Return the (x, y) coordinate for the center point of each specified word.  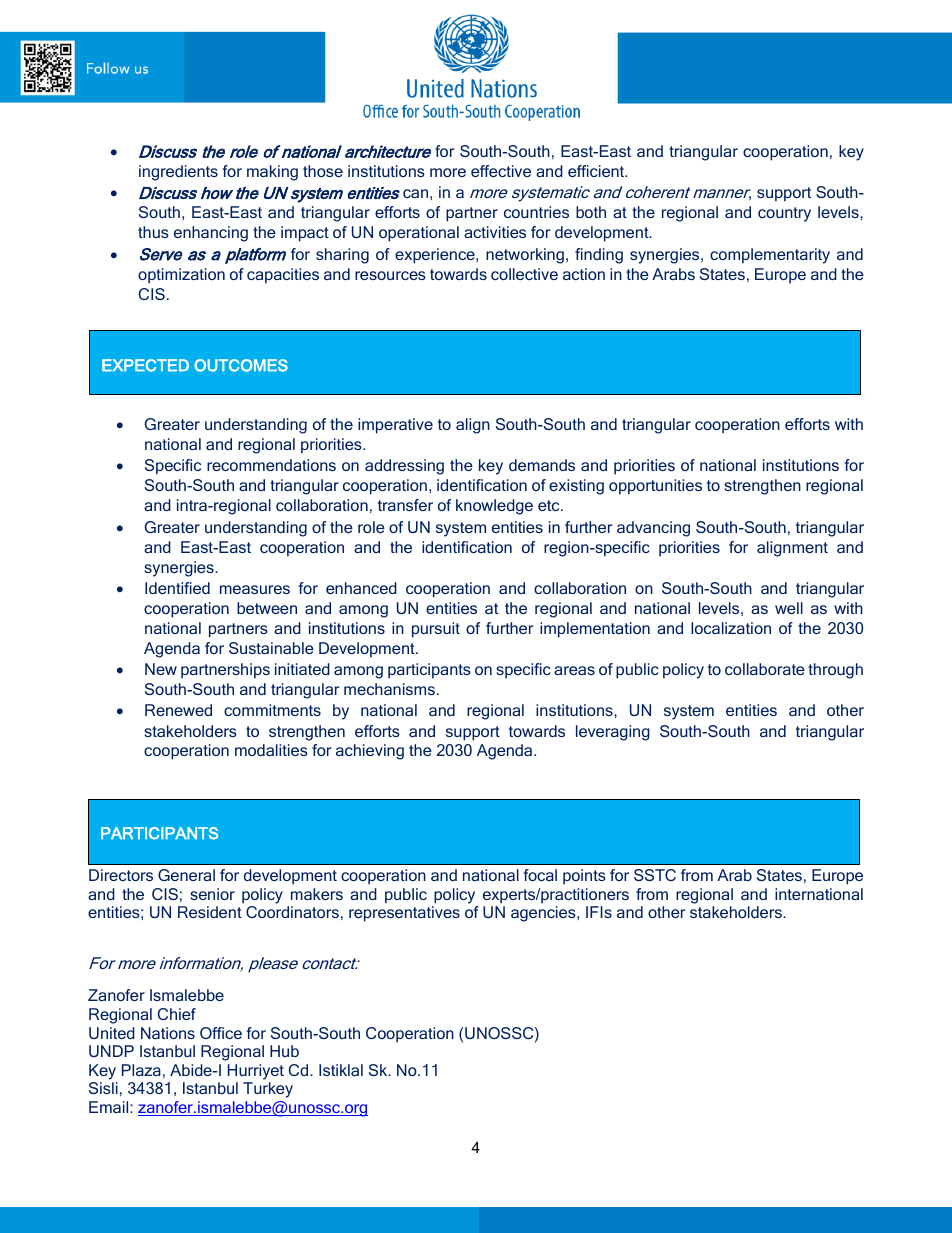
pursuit (436, 630)
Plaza (141, 1070)
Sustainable (271, 648)
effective (501, 171)
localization (731, 628)
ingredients (178, 173)
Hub (284, 1051)
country (784, 214)
